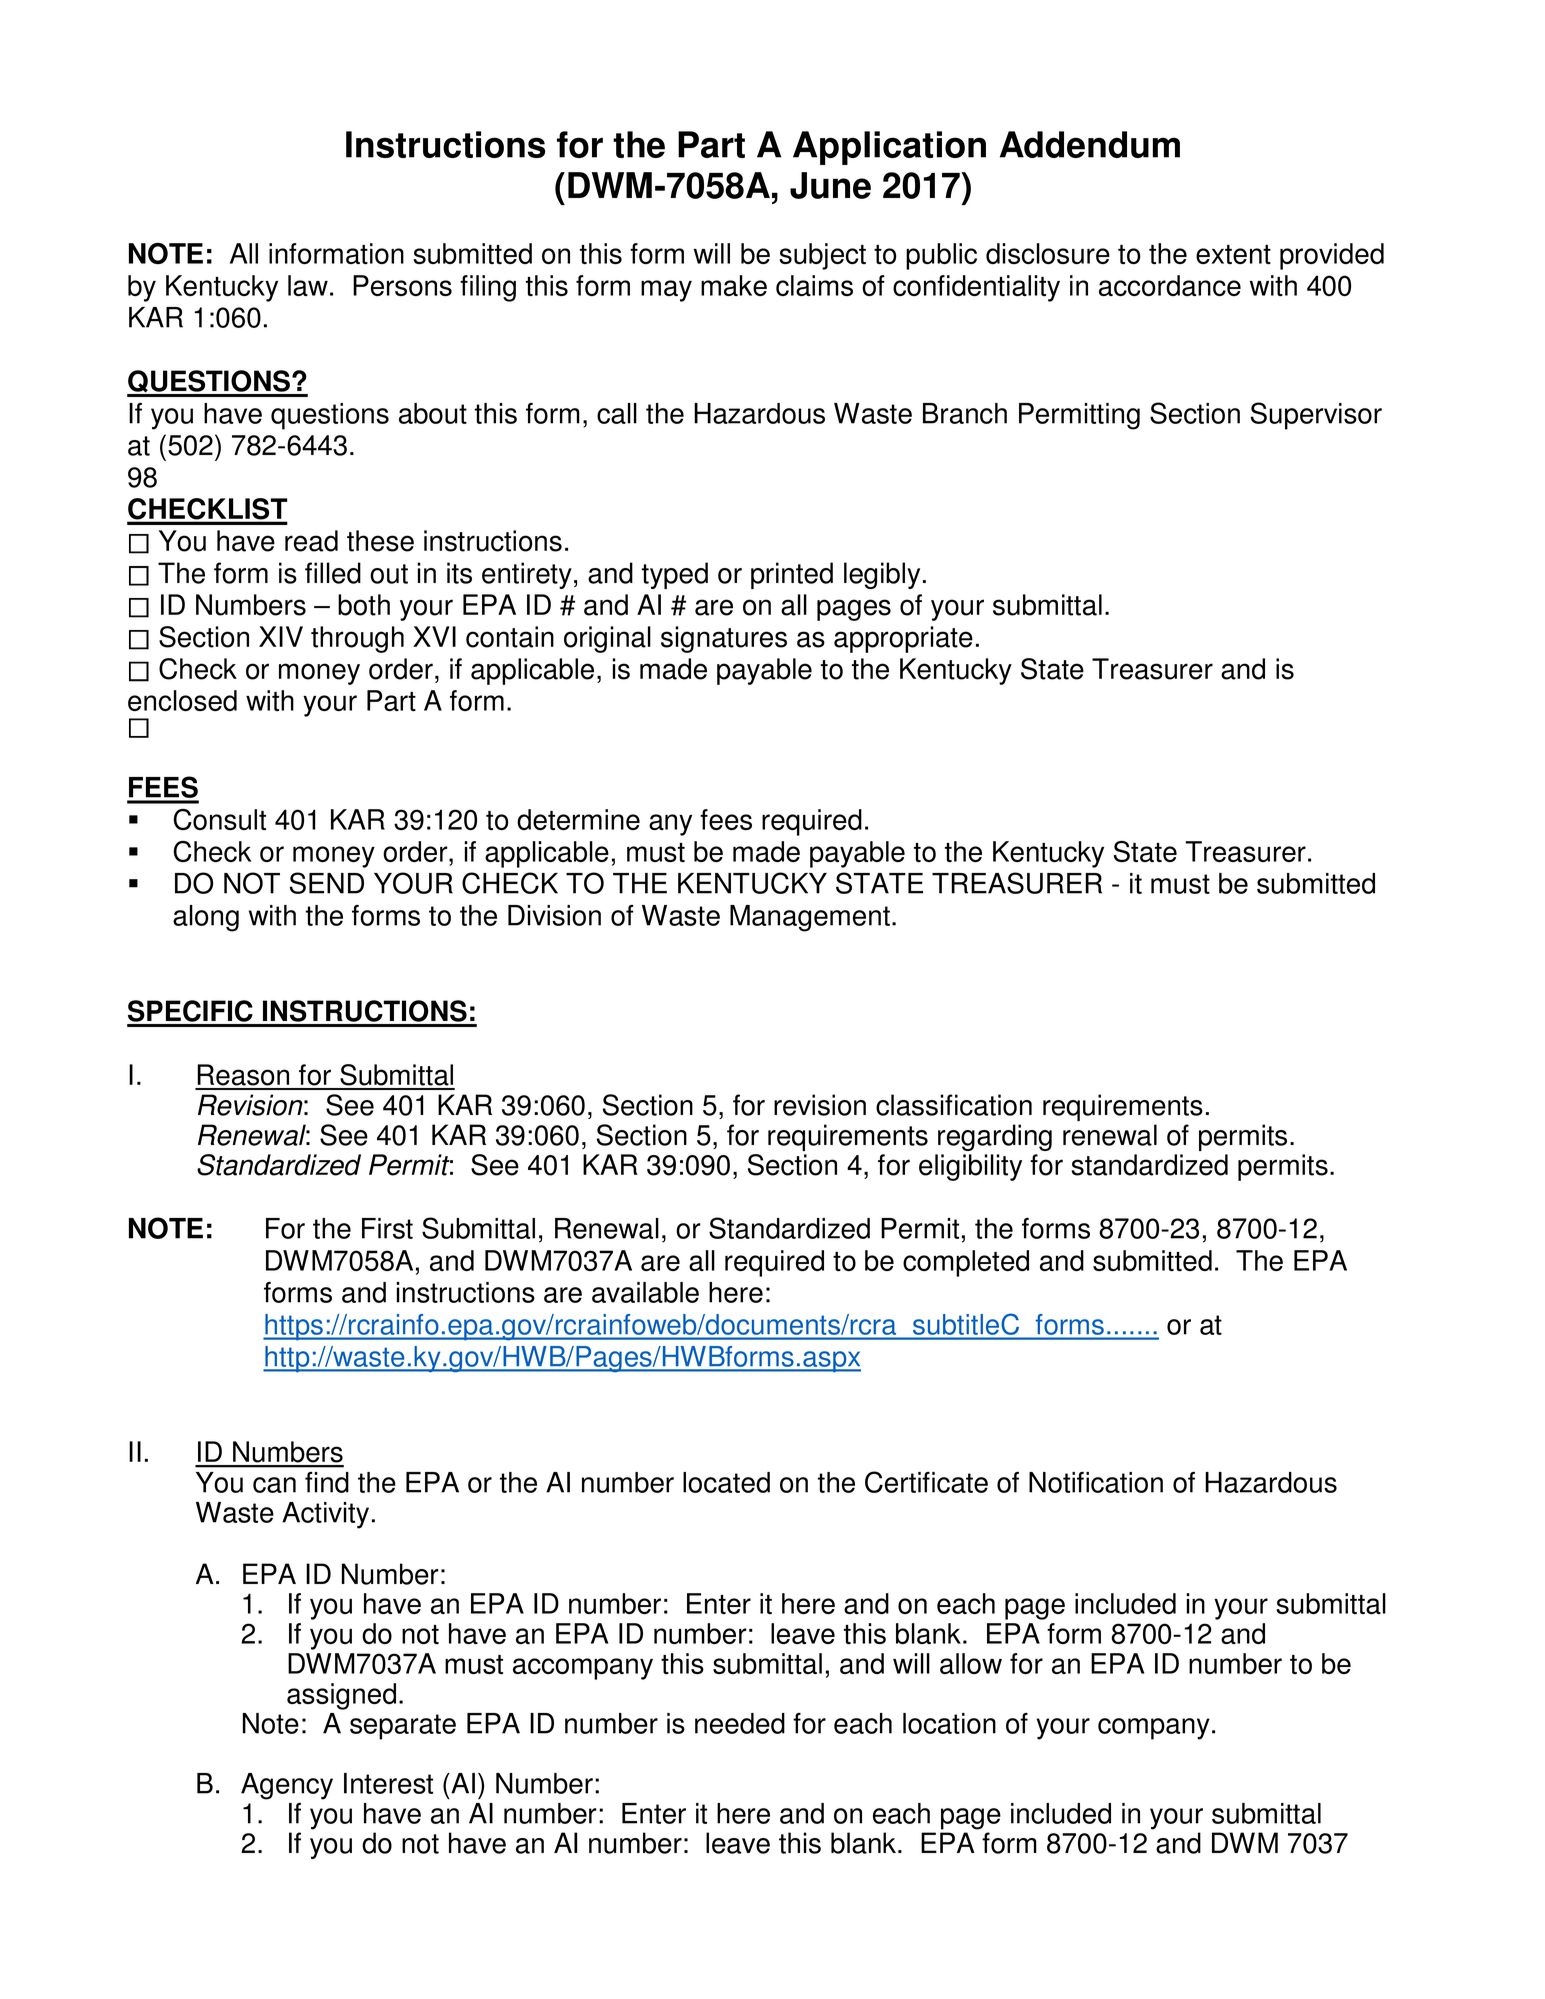  What do you see at coordinates (308, 285) in the document?
I see `law` at bounding box center [308, 285].
